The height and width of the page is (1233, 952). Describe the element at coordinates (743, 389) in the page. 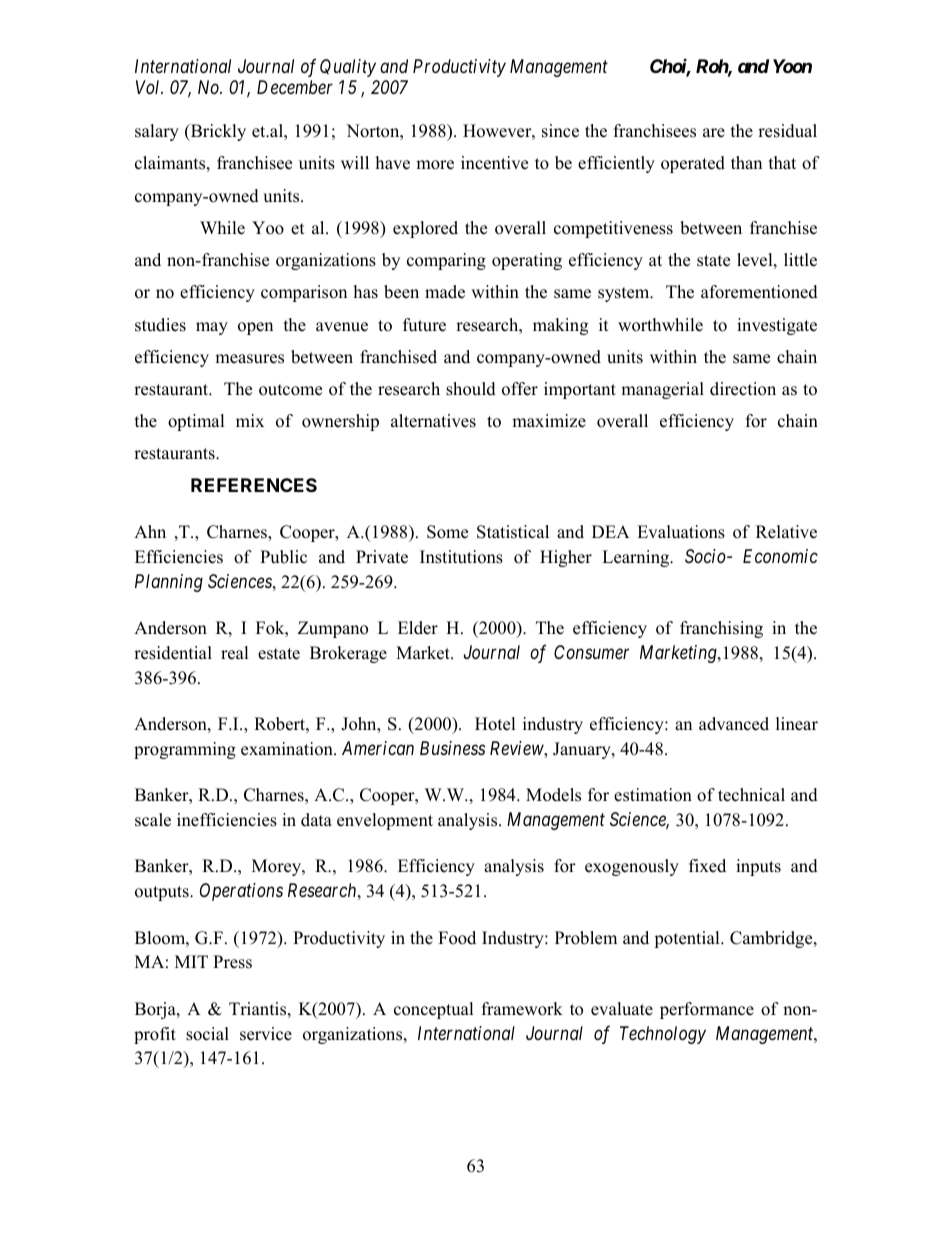

I see `direction` at that location.
